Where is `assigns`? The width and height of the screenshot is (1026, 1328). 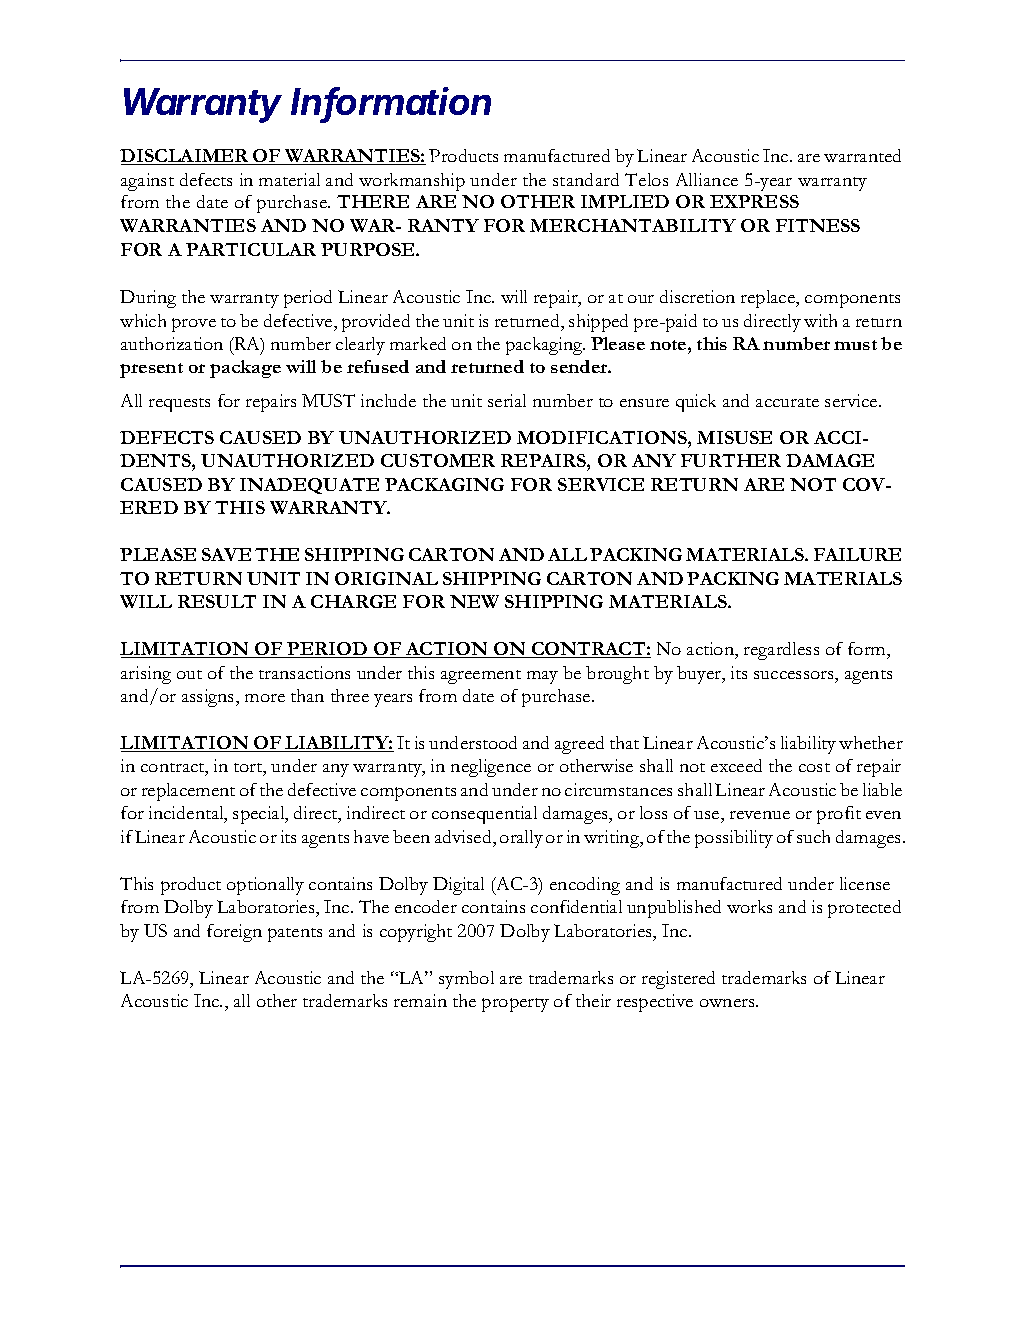
assigns is located at coordinates (209, 698).
